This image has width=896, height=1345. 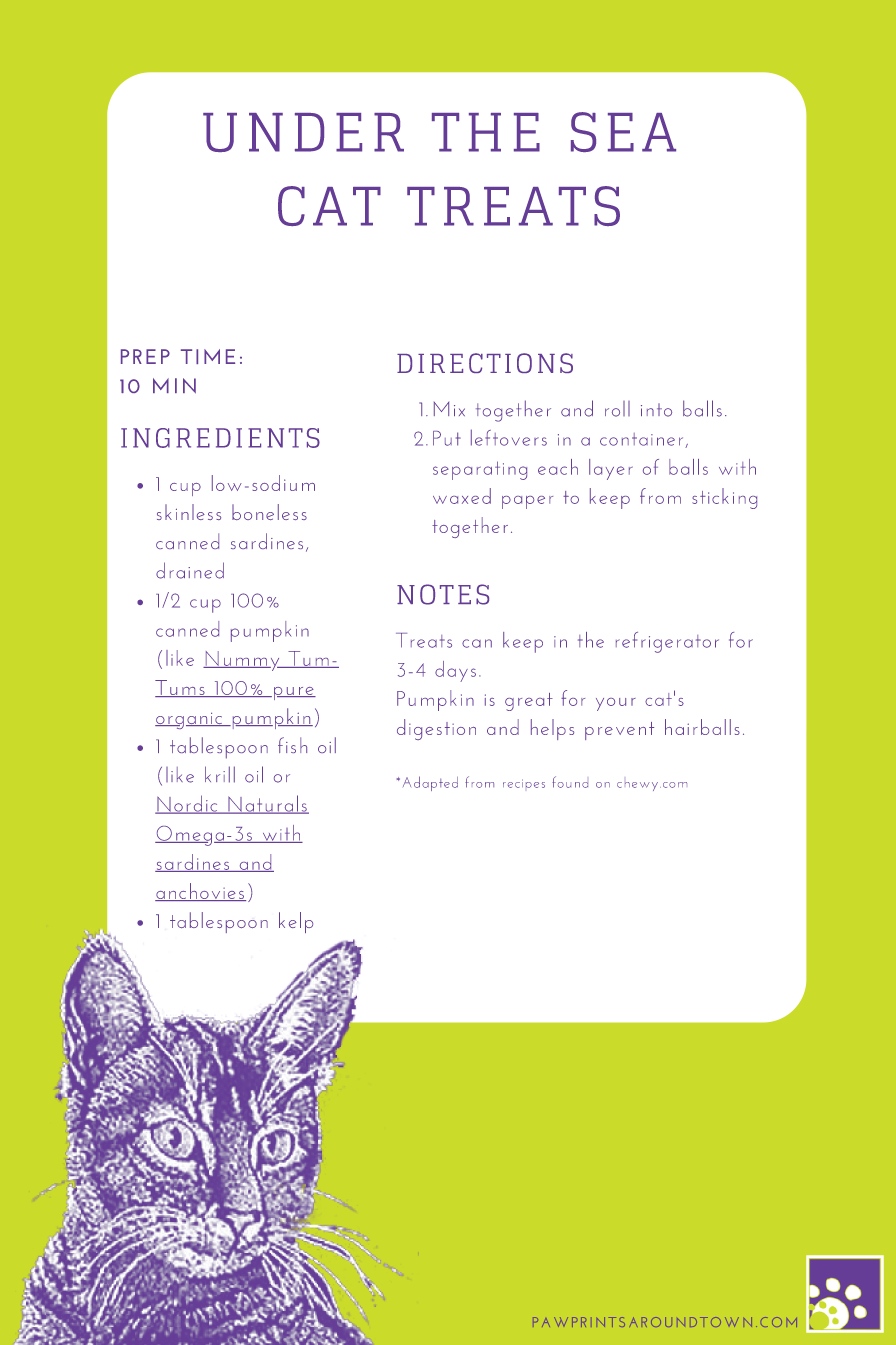 What do you see at coordinates (570, 782) in the image?
I see `found` at bounding box center [570, 782].
